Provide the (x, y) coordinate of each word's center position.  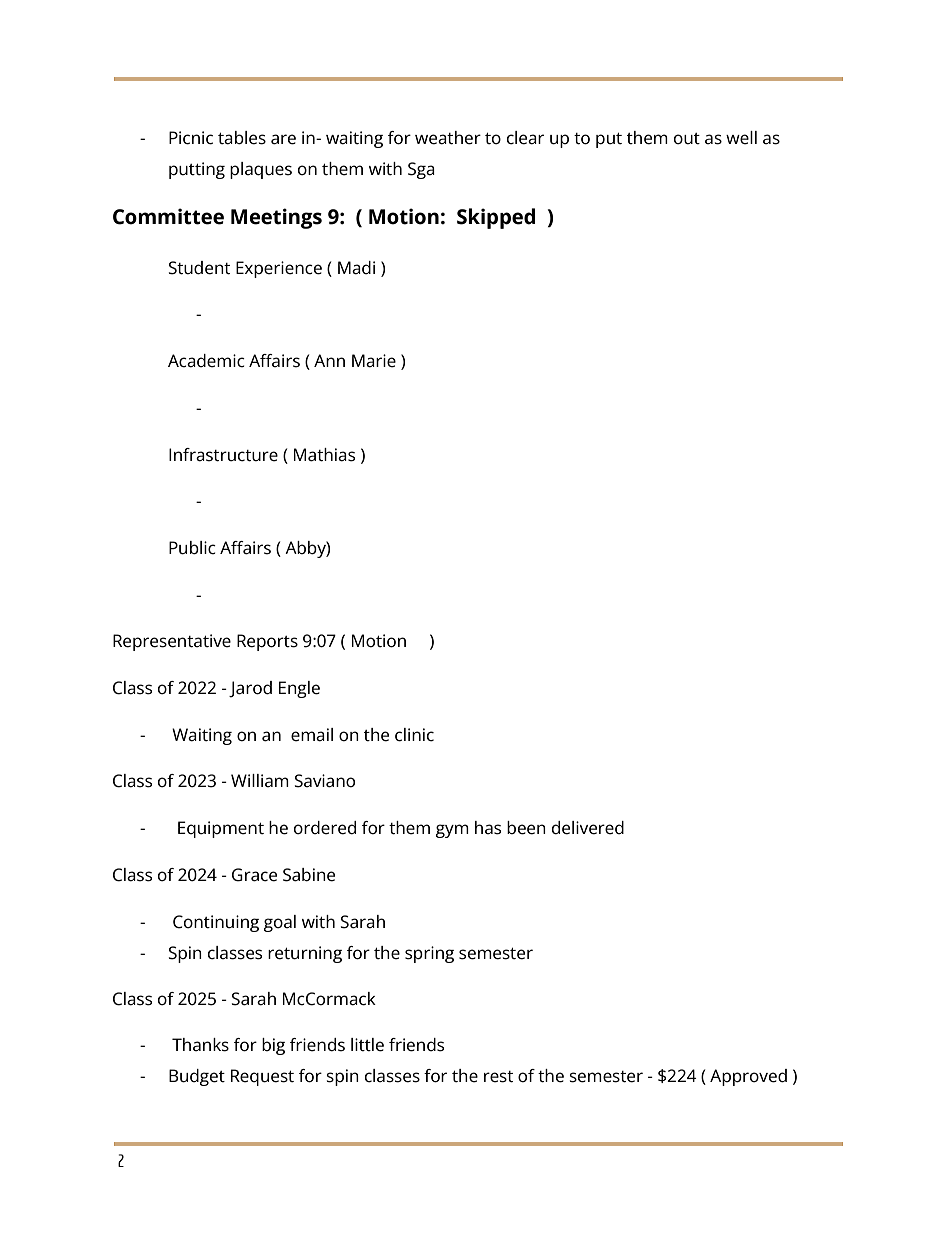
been (526, 828)
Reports (267, 642)
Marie (374, 361)
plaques (261, 170)
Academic (206, 361)
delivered (588, 828)
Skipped (496, 218)
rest (498, 1077)
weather (448, 138)
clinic (414, 735)
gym (452, 831)
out (687, 138)
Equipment (221, 829)
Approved (748, 1077)
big (273, 1046)
